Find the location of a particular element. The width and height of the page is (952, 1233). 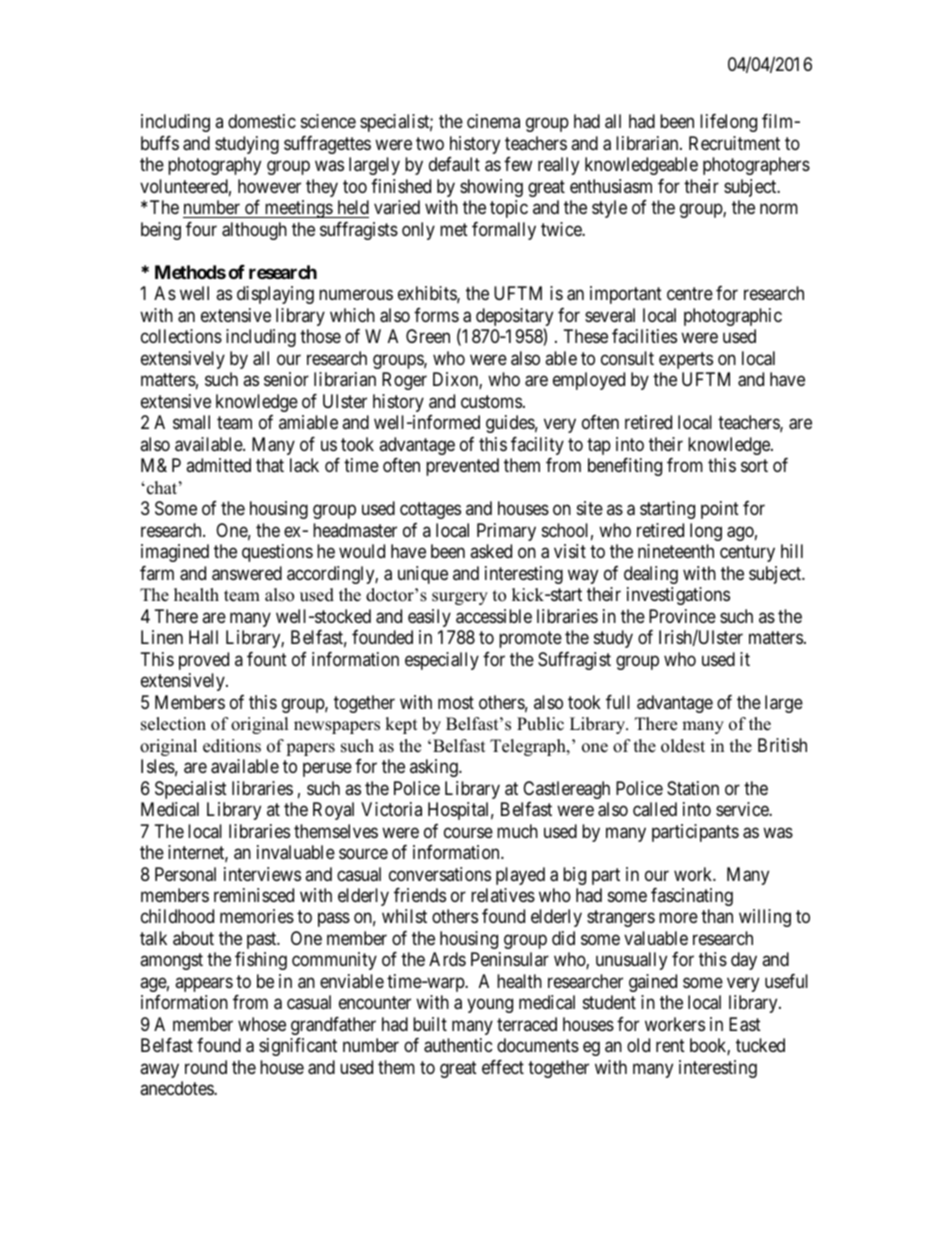

photography is located at coordinates (214, 166).
